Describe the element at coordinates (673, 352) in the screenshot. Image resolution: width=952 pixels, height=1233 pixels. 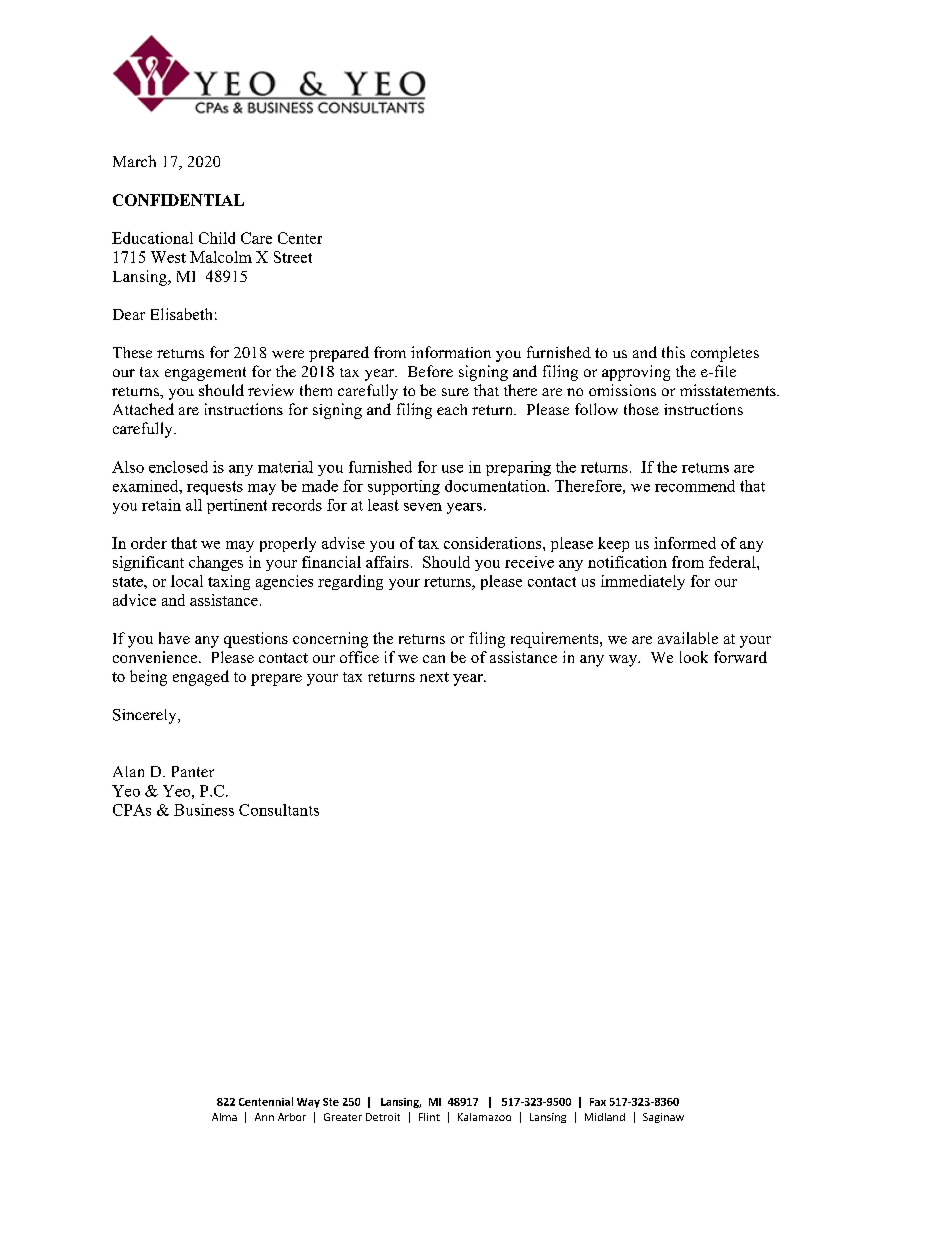
I see `this` at that location.
